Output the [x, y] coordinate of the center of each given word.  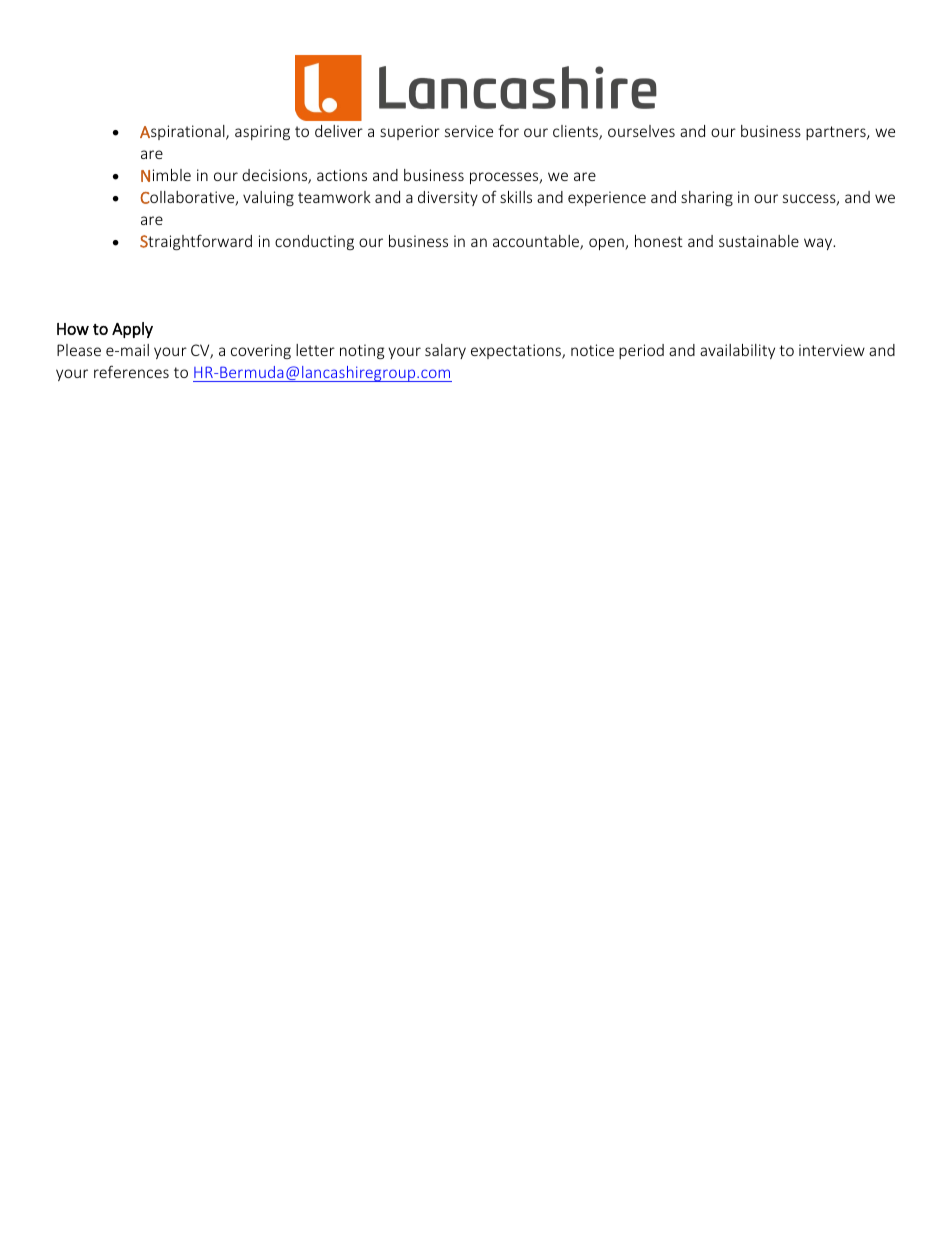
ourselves [641, 131]
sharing [707, 198]
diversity [448, 198]
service [469, 131]
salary [445, 351]
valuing [268, 198]
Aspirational [183, 132]
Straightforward [196, 242]
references [131, 371]
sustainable [759, 241]
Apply [132, 330]
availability [737, 351]
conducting [314, 242]
